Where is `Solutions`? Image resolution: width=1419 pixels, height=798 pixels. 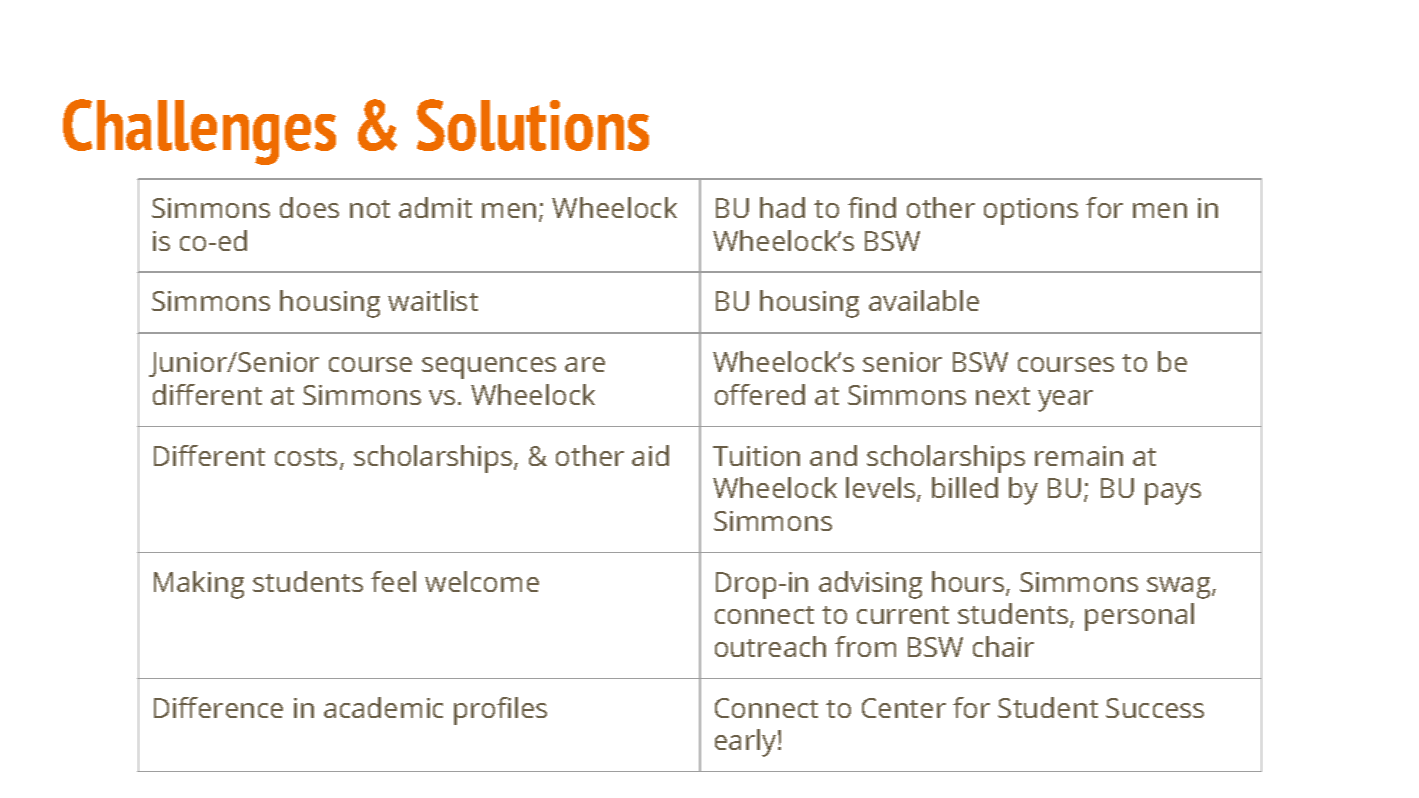 Solutions is located at coordinates (533, 125).
